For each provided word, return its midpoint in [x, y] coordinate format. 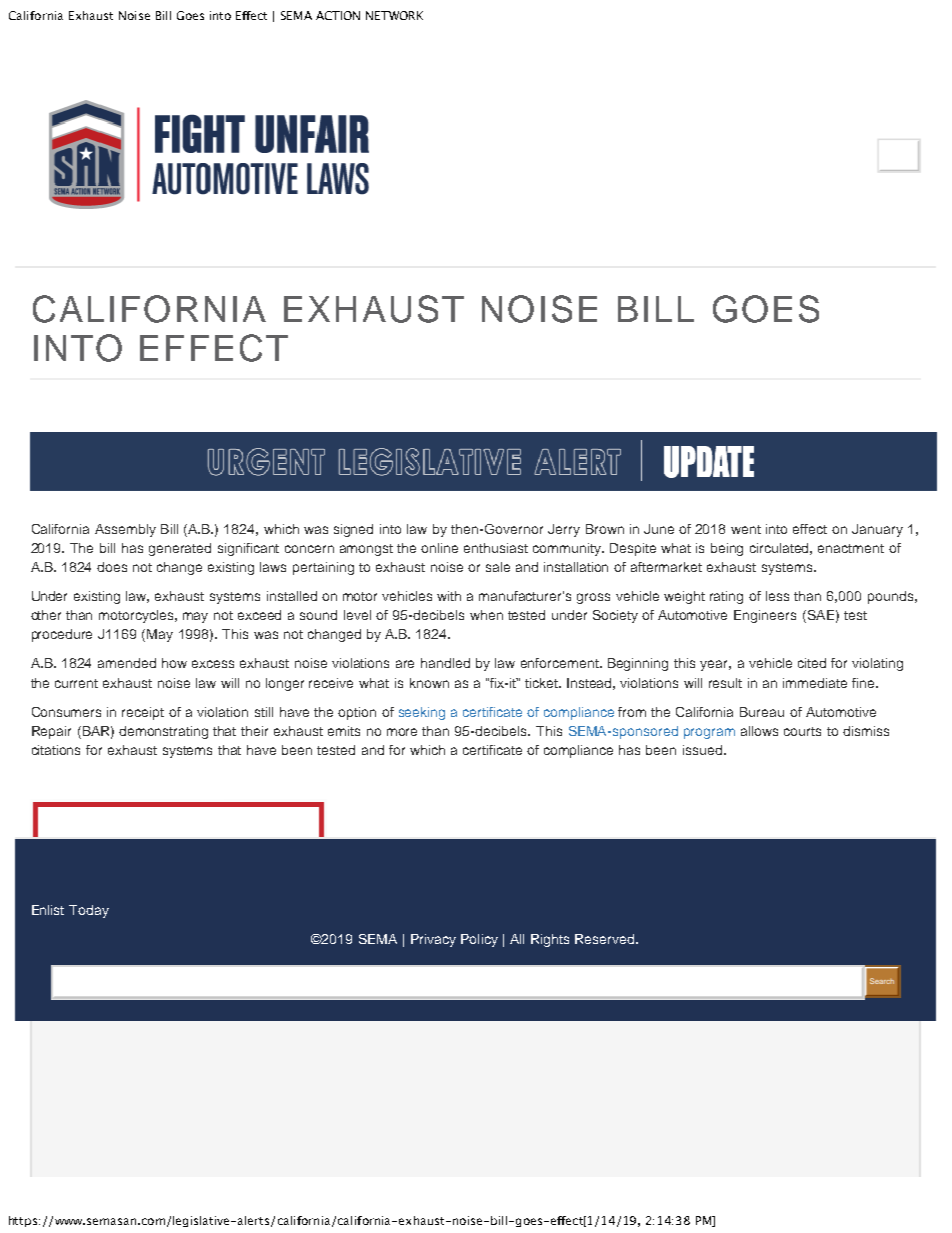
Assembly [125, 530]
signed [353, 530]
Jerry [564, 530]
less [777, 596]
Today [89, 911]
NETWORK [394, 15]
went [746, 529]
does [112, 567]
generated [180, 549]
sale [498, 567]
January [877, 530]
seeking [422, 713]
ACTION [338, 15]
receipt [143, 713]
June [659, 529]
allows [759, 731]
